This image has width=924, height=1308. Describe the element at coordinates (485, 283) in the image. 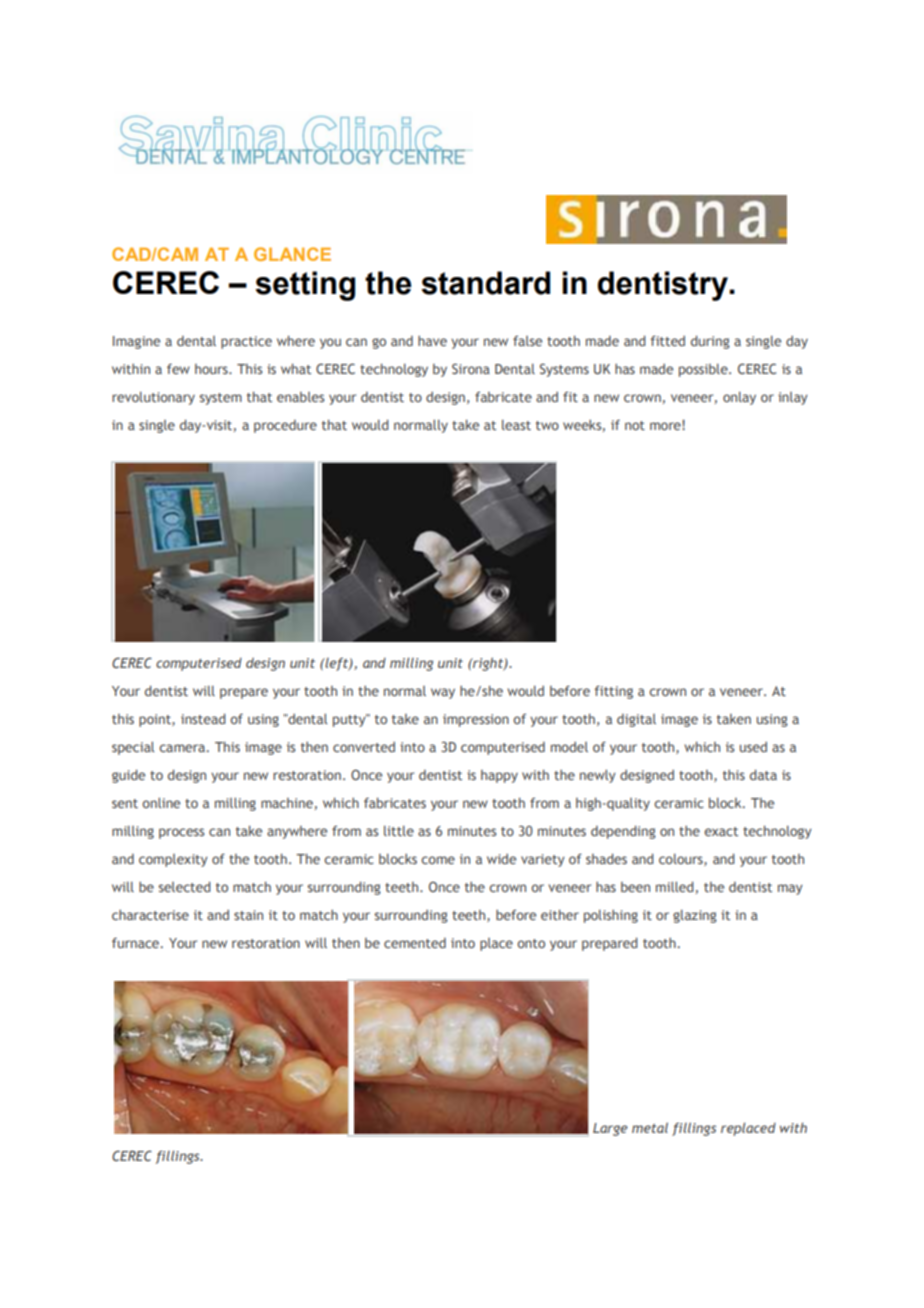

I see `standard` at that location.
